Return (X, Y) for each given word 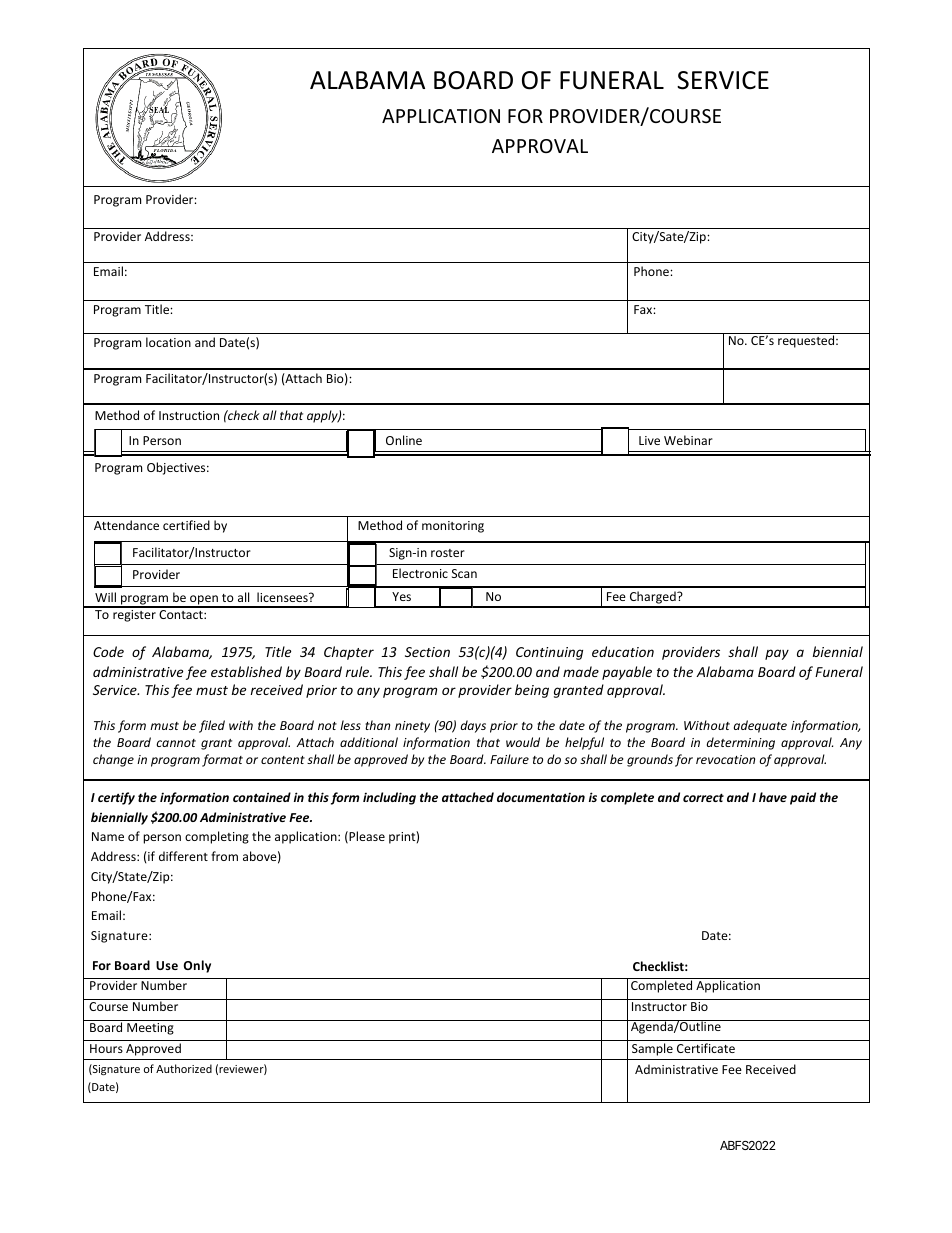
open (204, 601)
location (168, 342)
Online (404, 440)
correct (703, 797)
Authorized (184, 1068)
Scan (464, 573)
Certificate (706, 1048)
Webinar (688, 440)
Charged (652, 599)
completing (217, 837)
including (389, 798)
